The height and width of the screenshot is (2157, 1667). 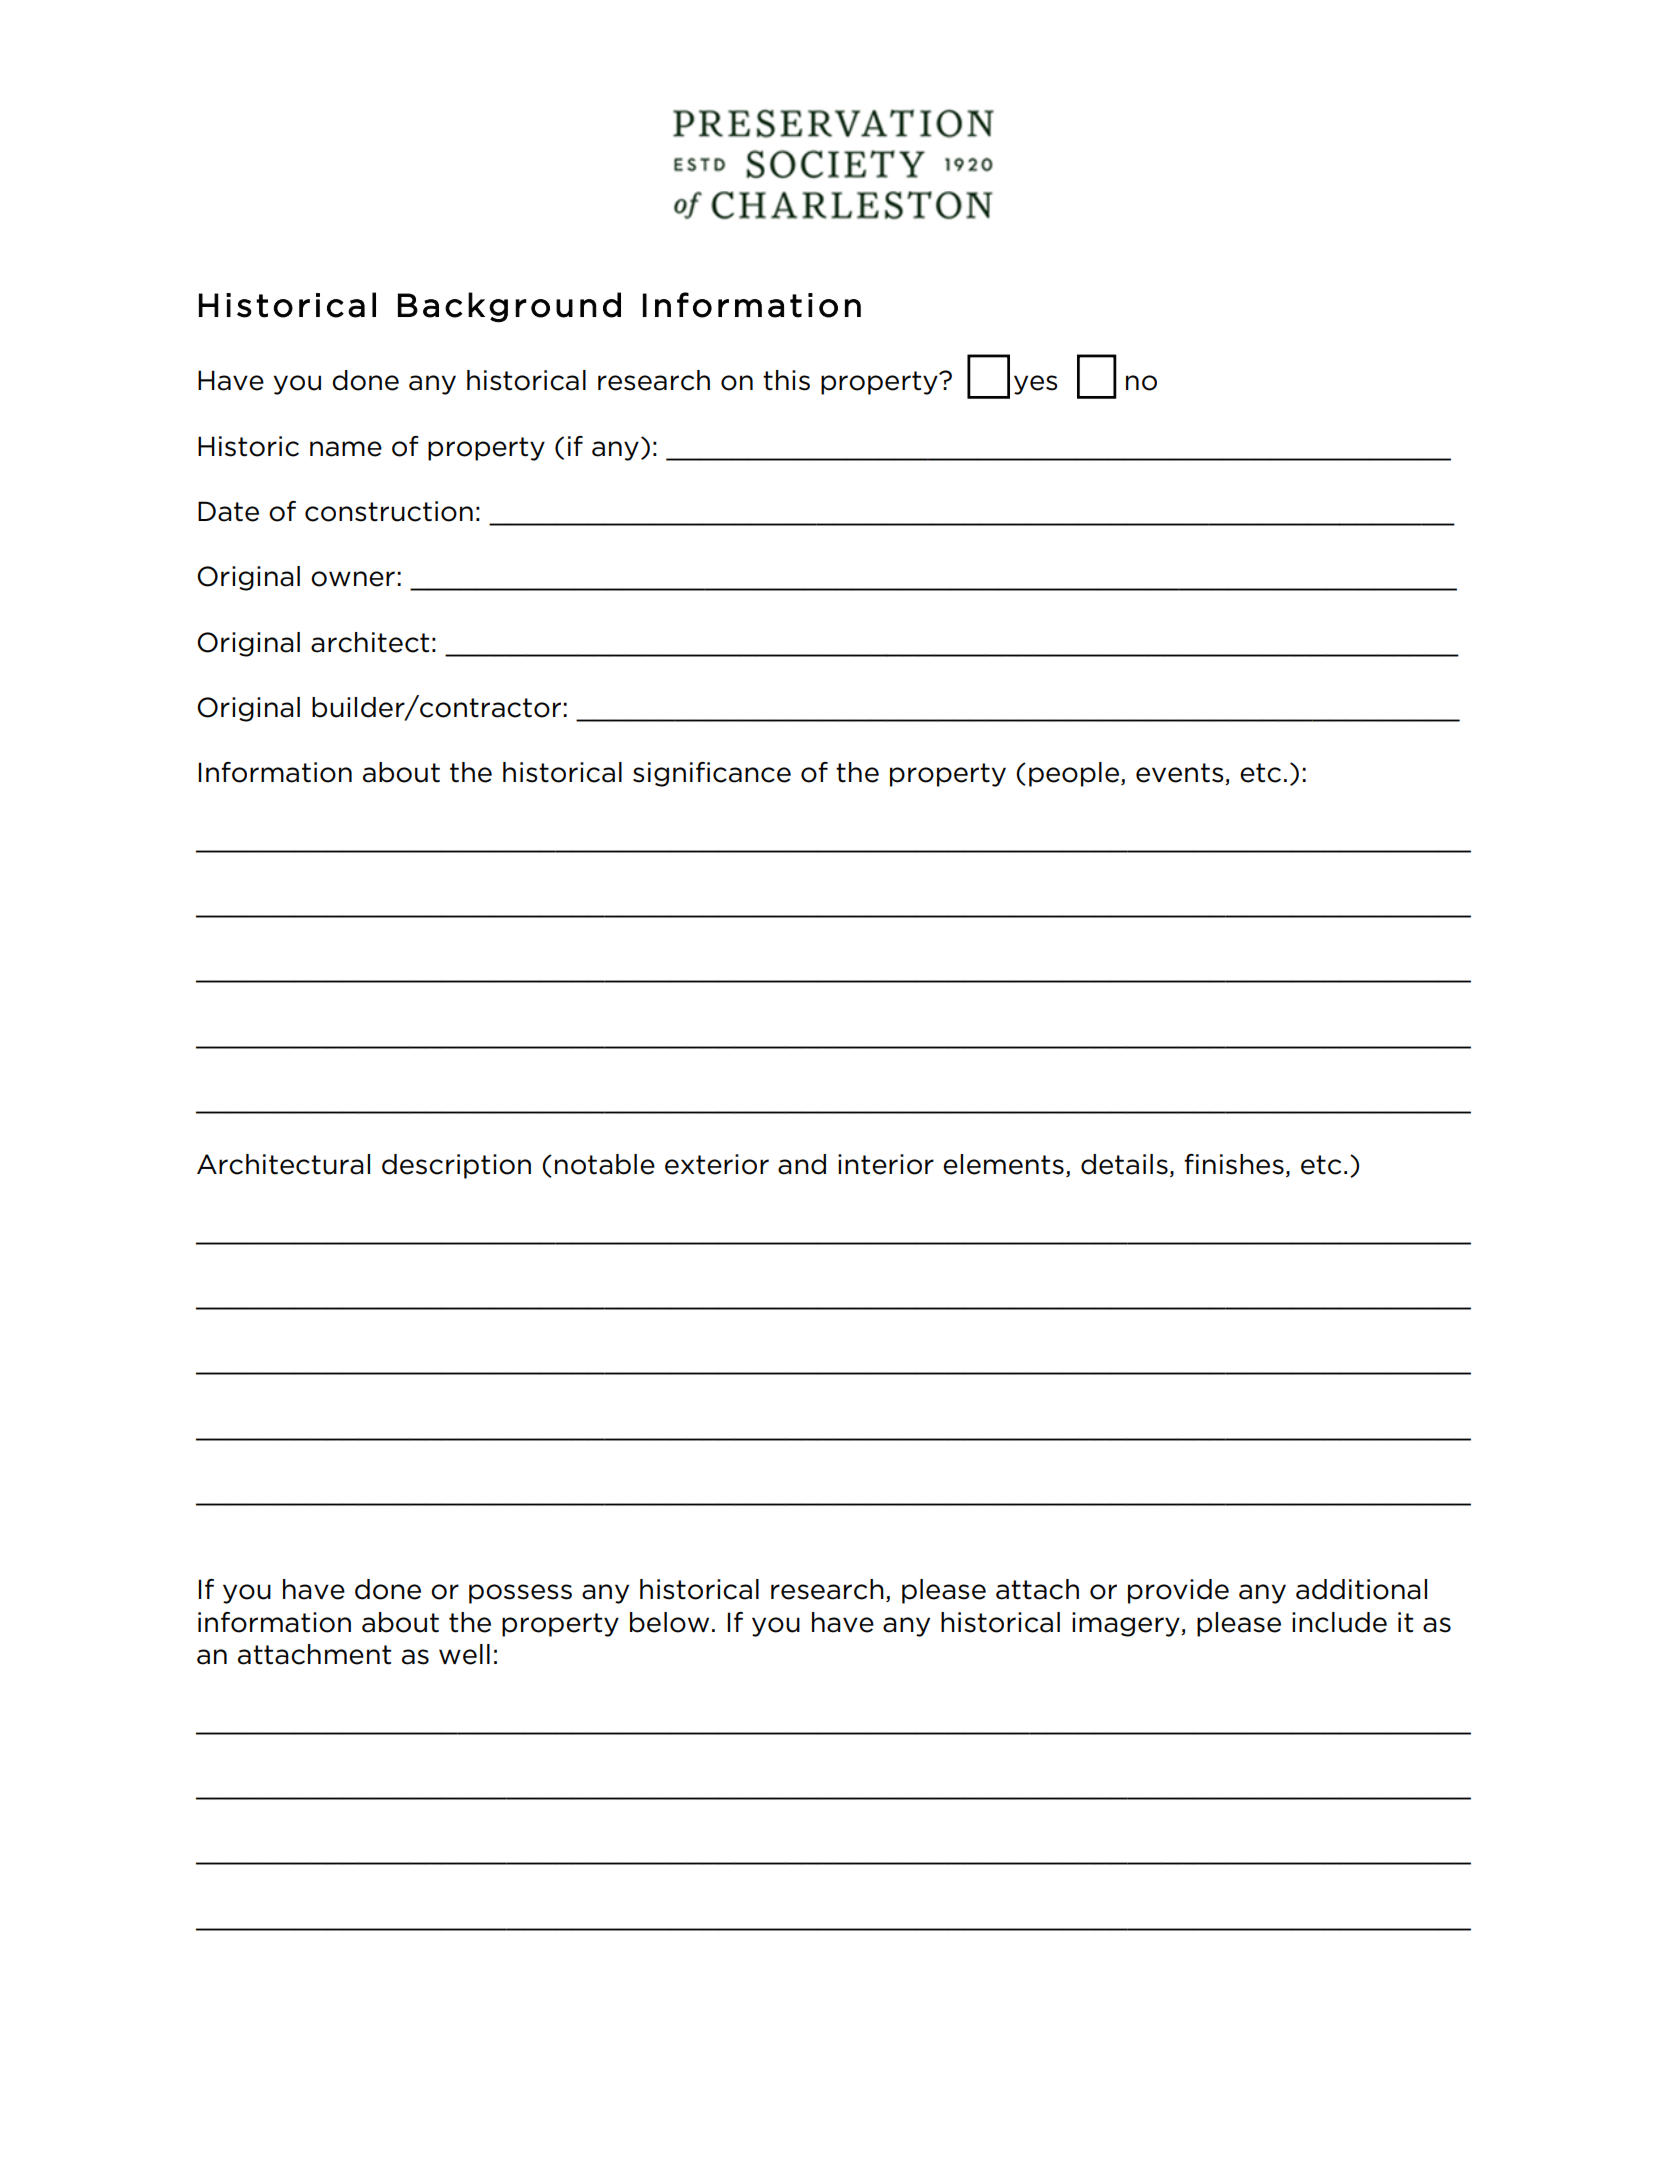 I want to click on Background, so click(x=509, y=307).
